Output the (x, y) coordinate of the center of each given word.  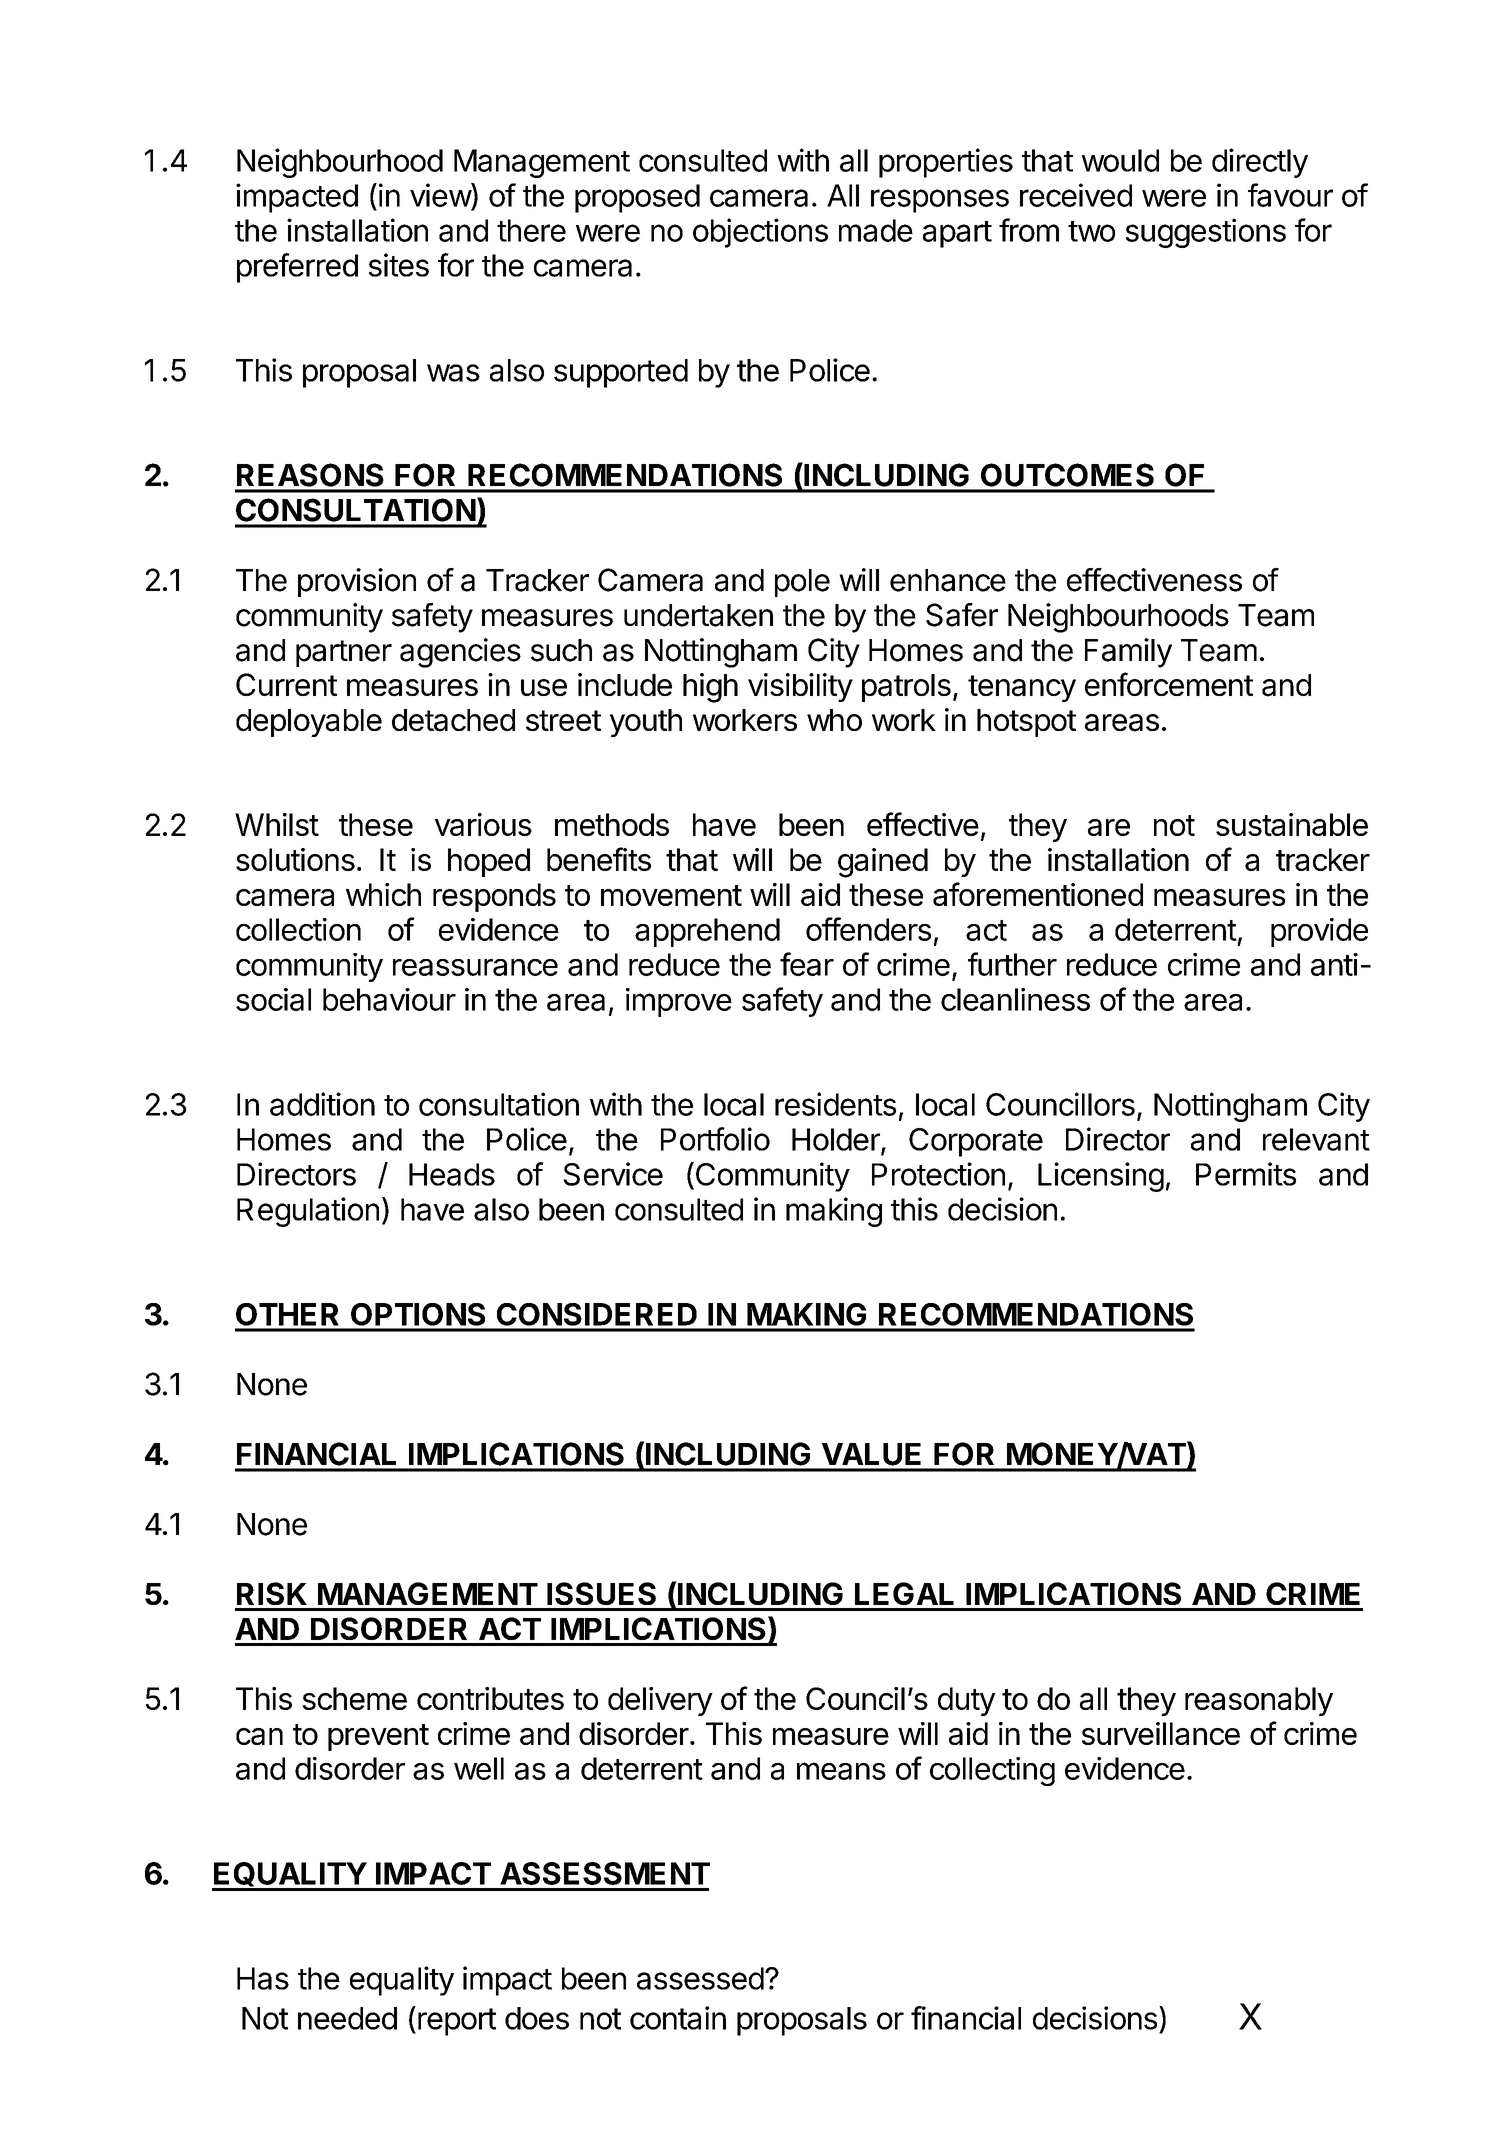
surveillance (1161, 1733)
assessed (700, 1978)
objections (760, 233)
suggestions (1206, 233)
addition (322, 1104)
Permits (1246, 1174)
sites (399, 265)
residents (835, 1104)
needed (347, 2018)
